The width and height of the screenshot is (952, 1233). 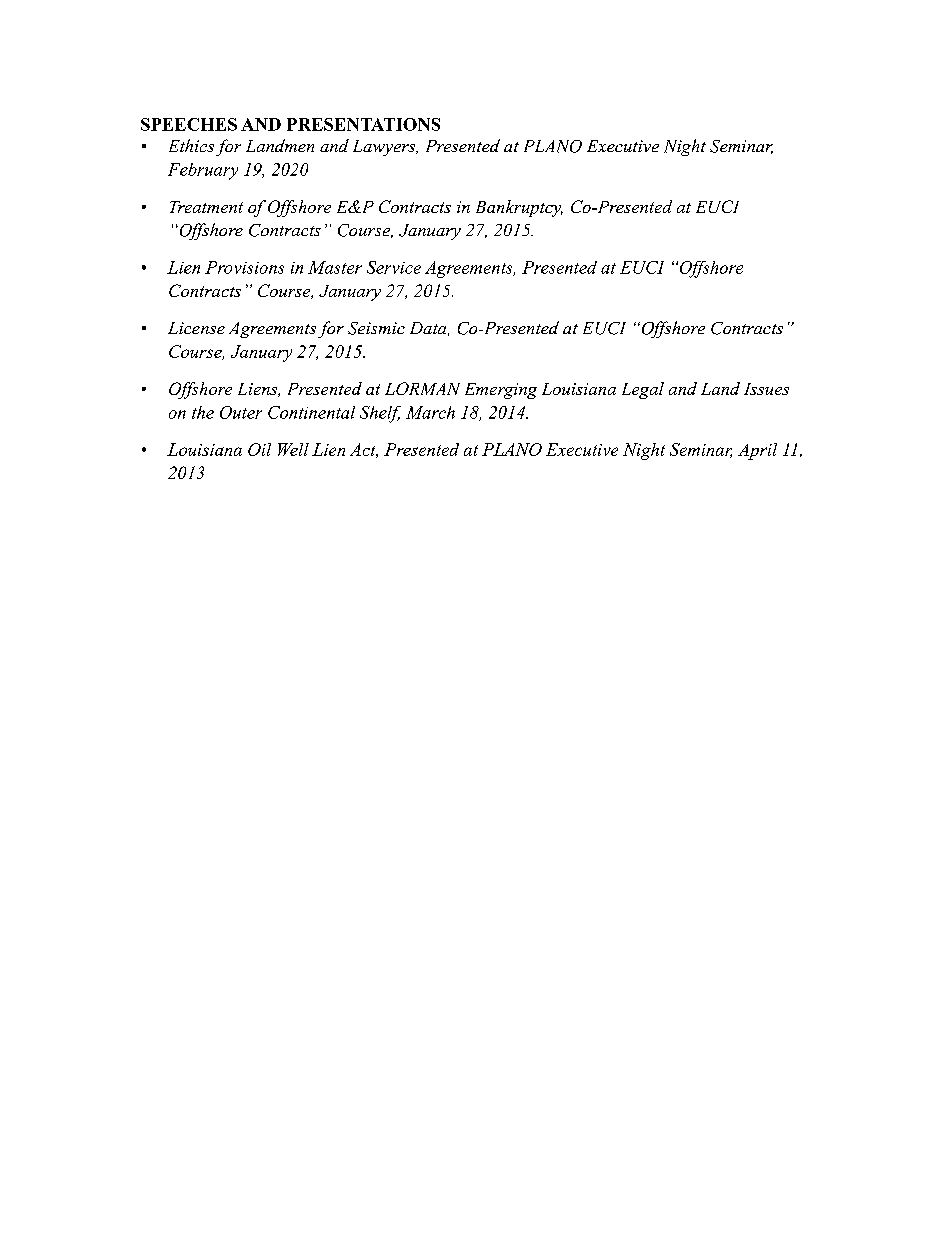 What do you see at coordinates (259, 449) in the screenshot?
I see `Oil` at bounding box center [259, 449].
